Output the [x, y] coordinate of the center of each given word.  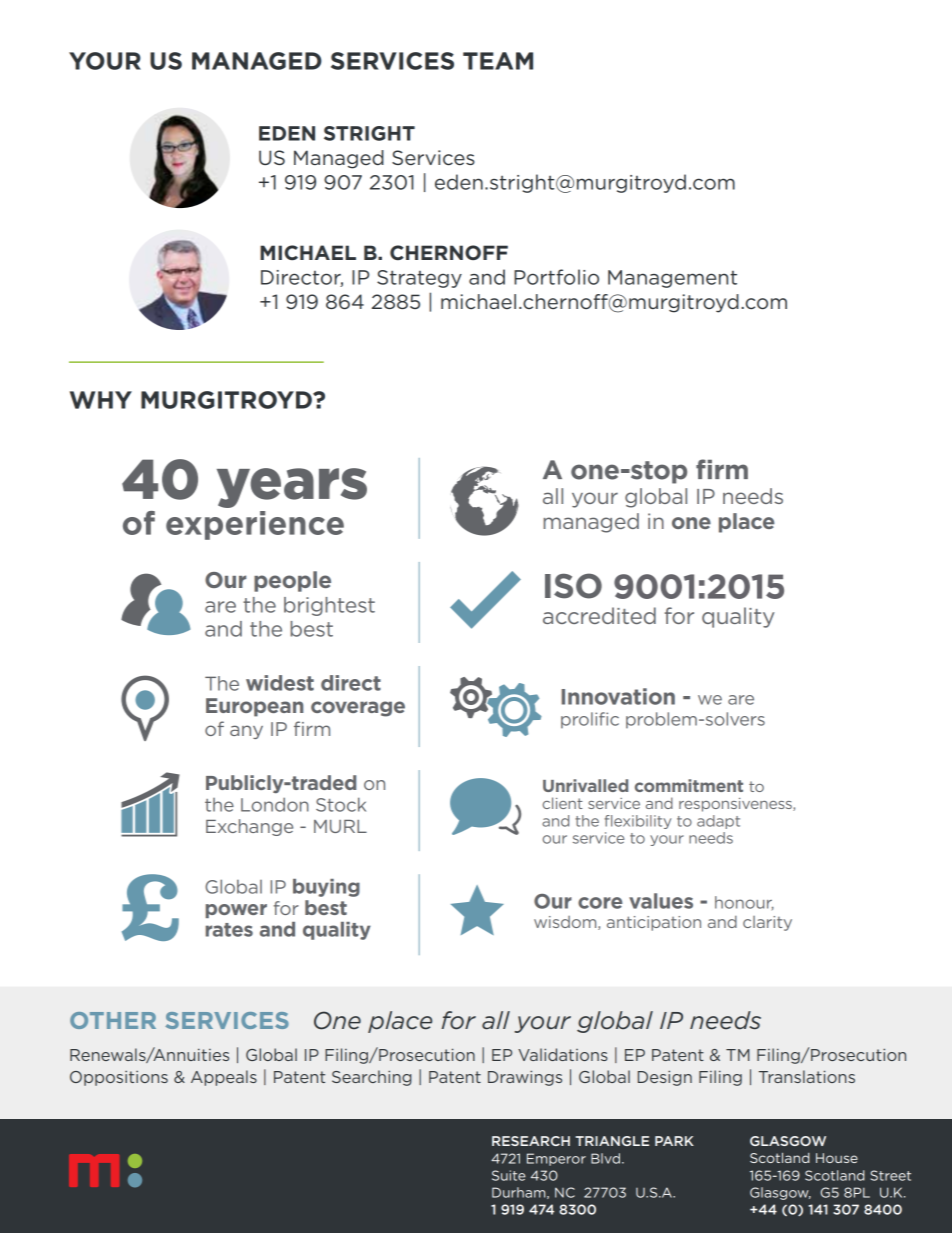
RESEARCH [531, 1141]
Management [672, 279]
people [292, 581]
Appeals [224, 1078]
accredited [599, 615]
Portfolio [556, 277]
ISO [573, 586]
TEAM [498, 61]
